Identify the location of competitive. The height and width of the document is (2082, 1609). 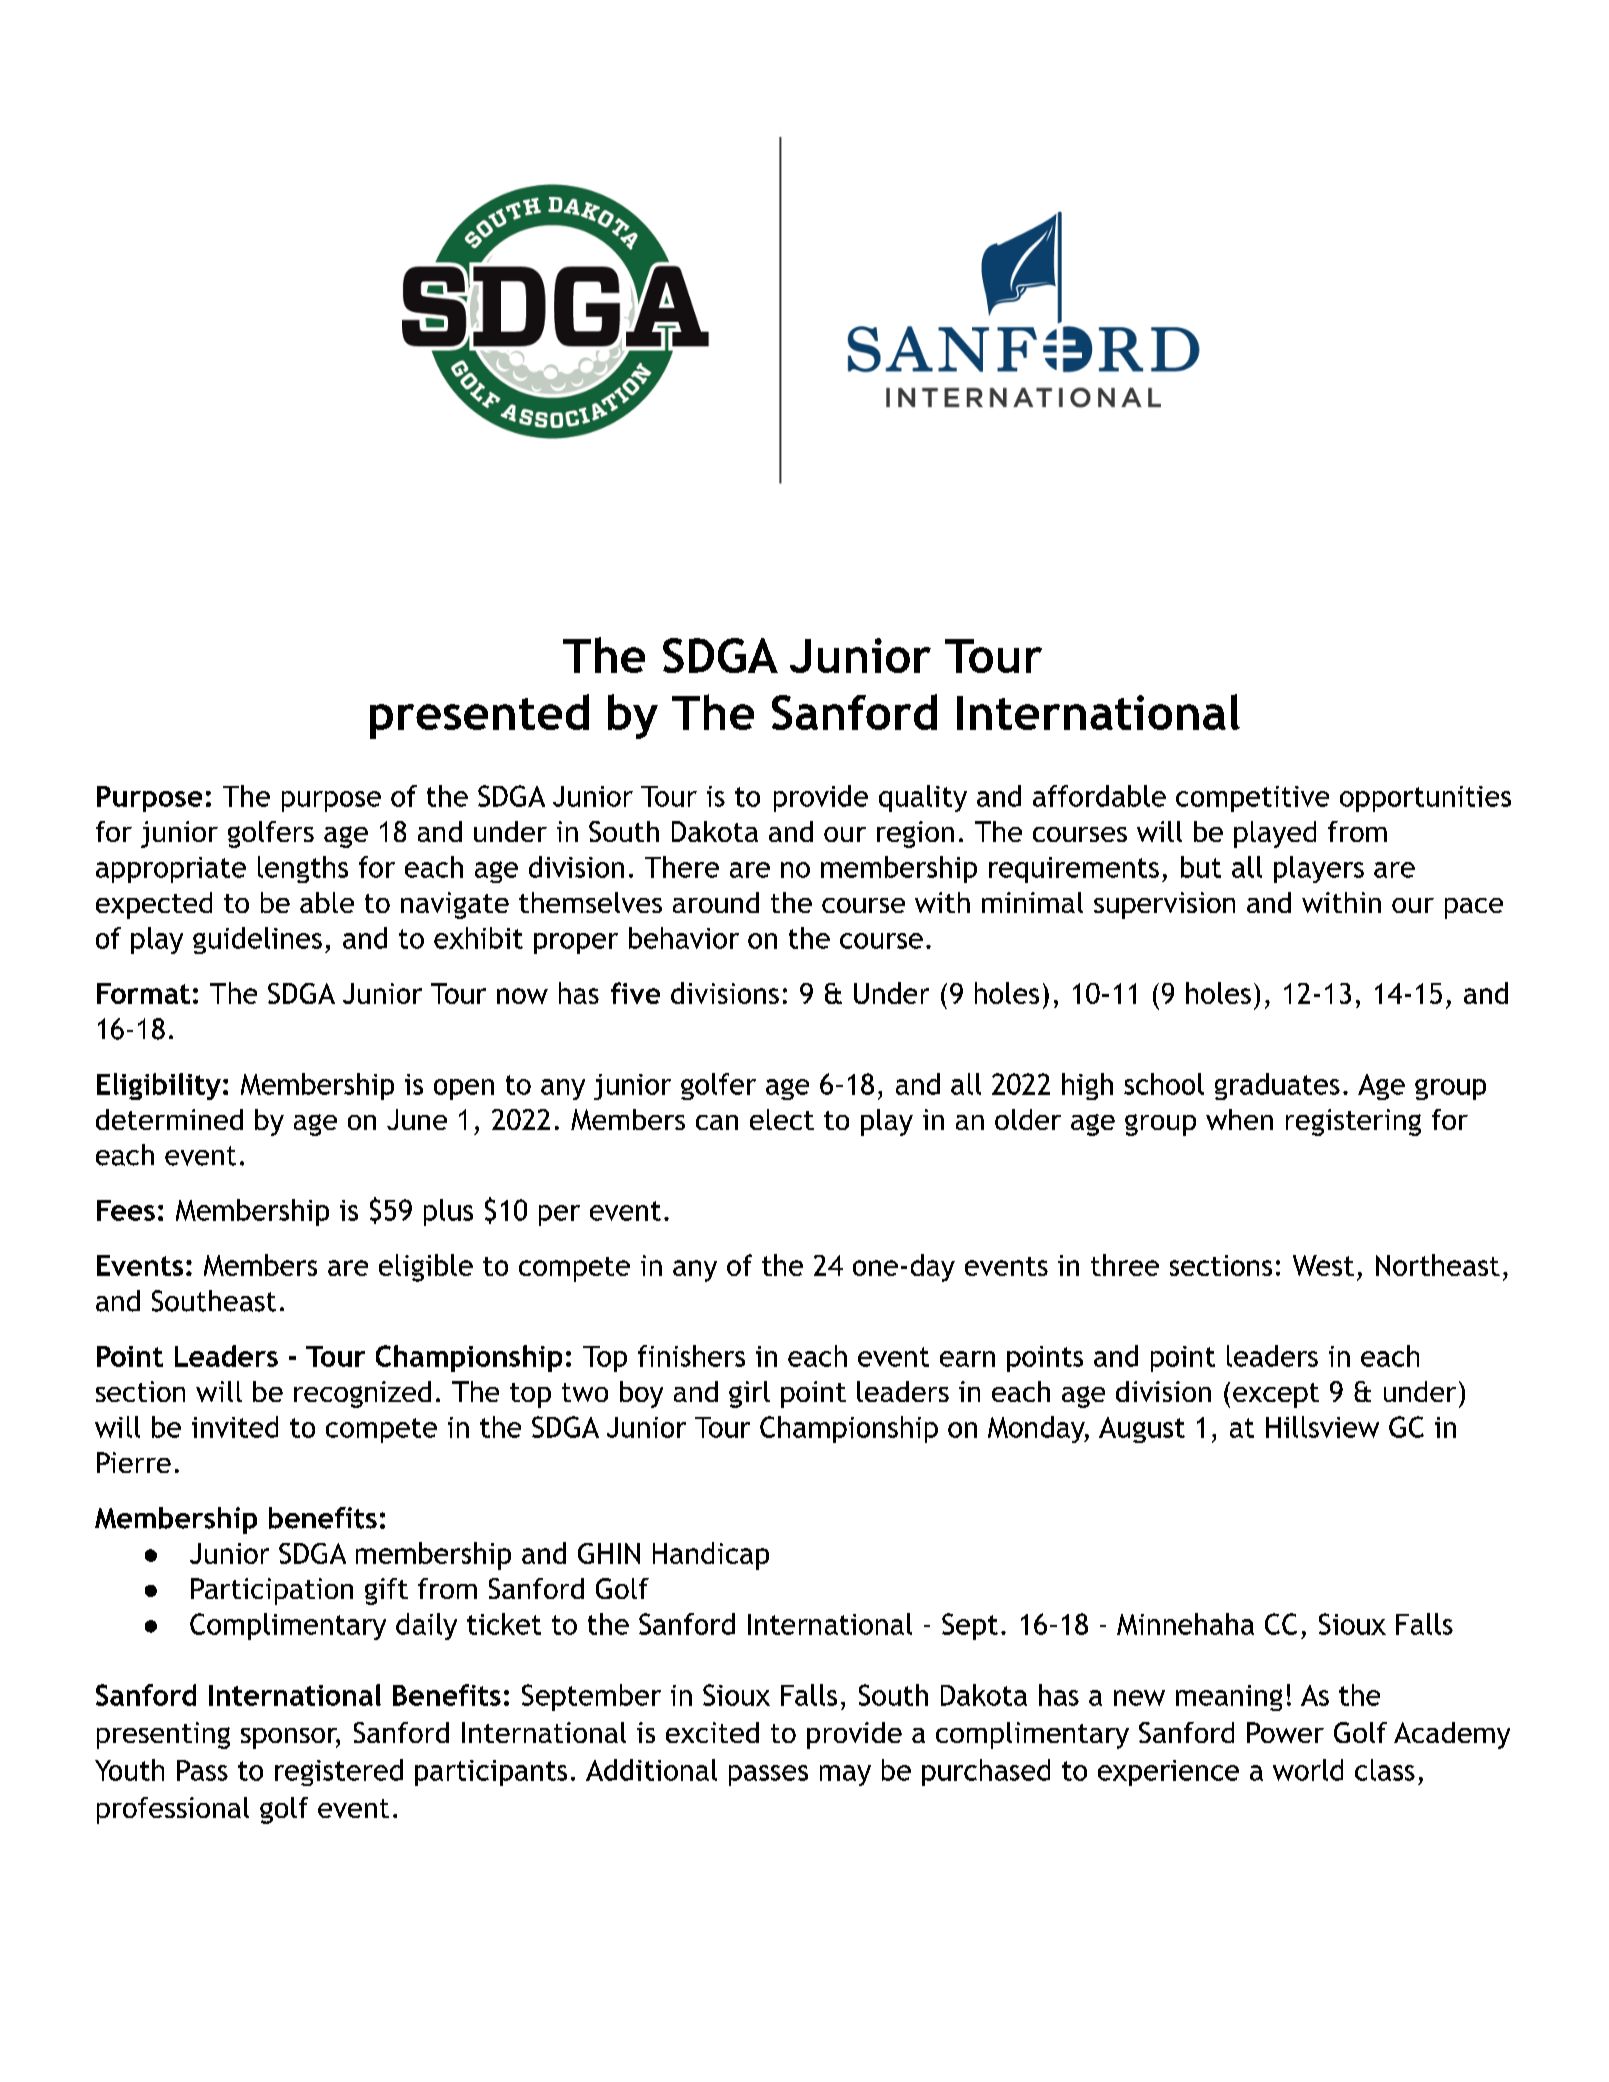
(1252, 799).
